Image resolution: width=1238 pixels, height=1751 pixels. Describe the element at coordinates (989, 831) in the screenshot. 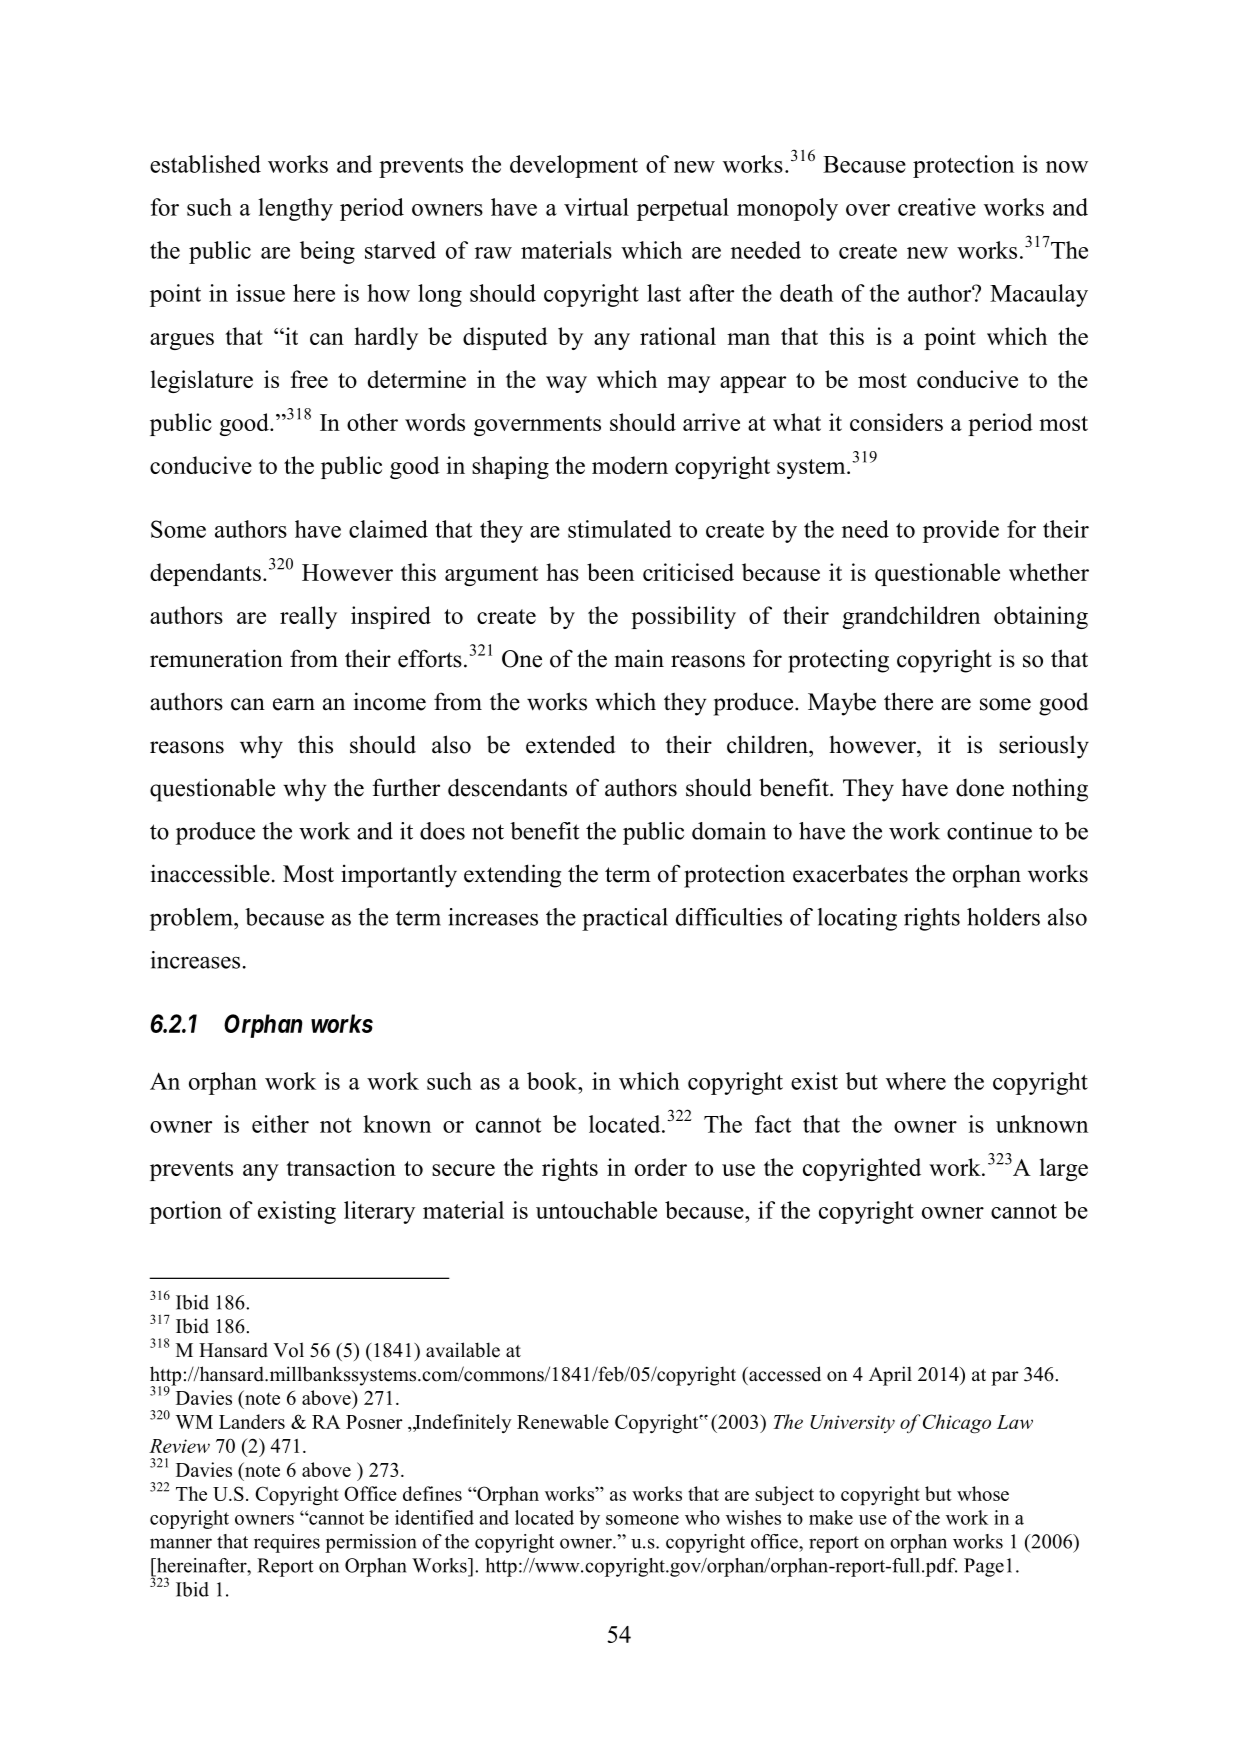

I see `continue` at that location.
